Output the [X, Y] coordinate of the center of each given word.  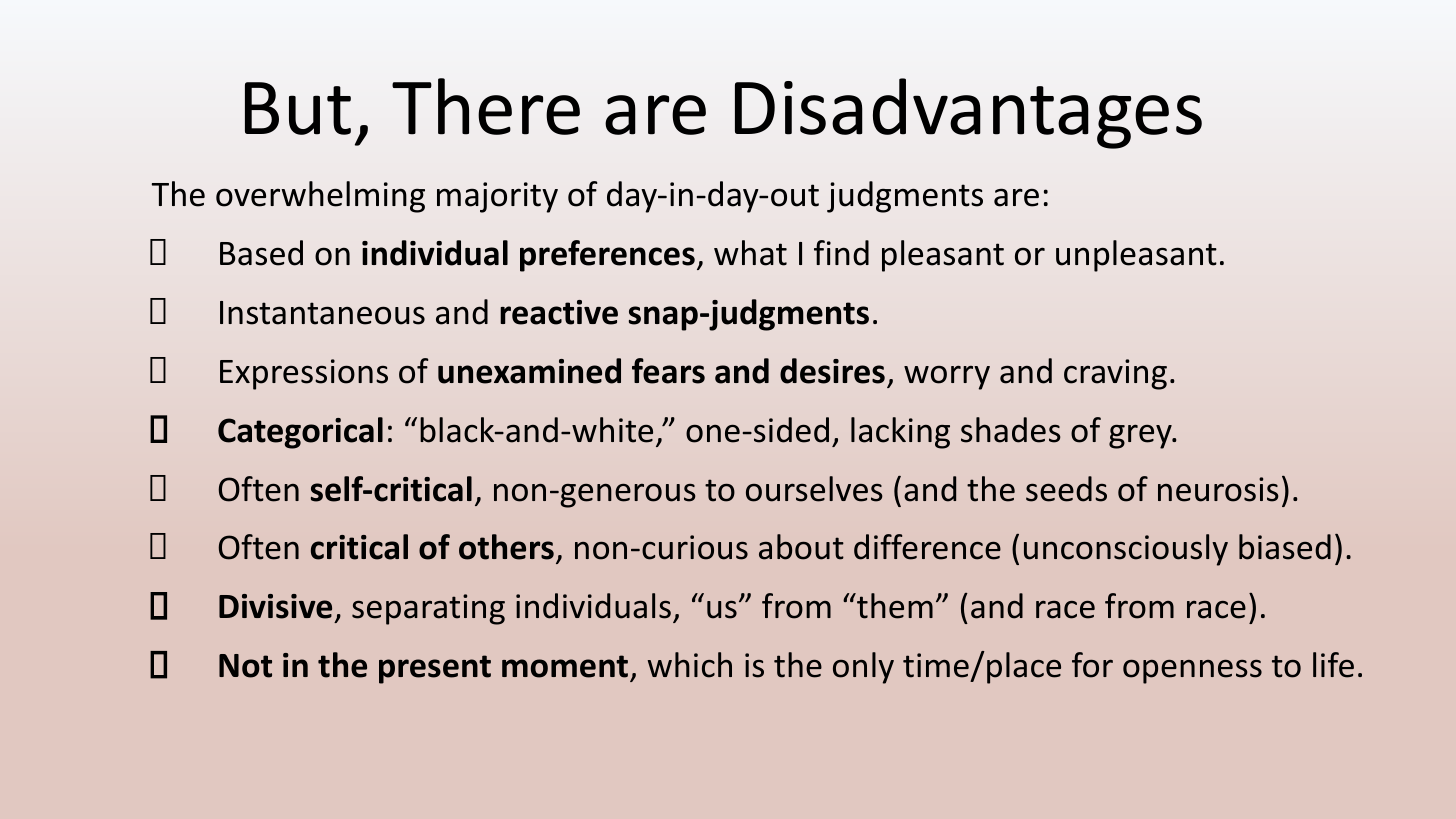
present [435, 669]
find [841, 253]
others [506, 547]
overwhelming [320, 197]
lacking [900, 433]
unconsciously [1126, 550]
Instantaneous [322, 313]
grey [1141, 436]
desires [832, 371]
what [750, 253]
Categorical [300, 433]
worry [947, 377]
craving [1115, 374]
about [801, 547]
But [298, 108]
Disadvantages [968, 113]
